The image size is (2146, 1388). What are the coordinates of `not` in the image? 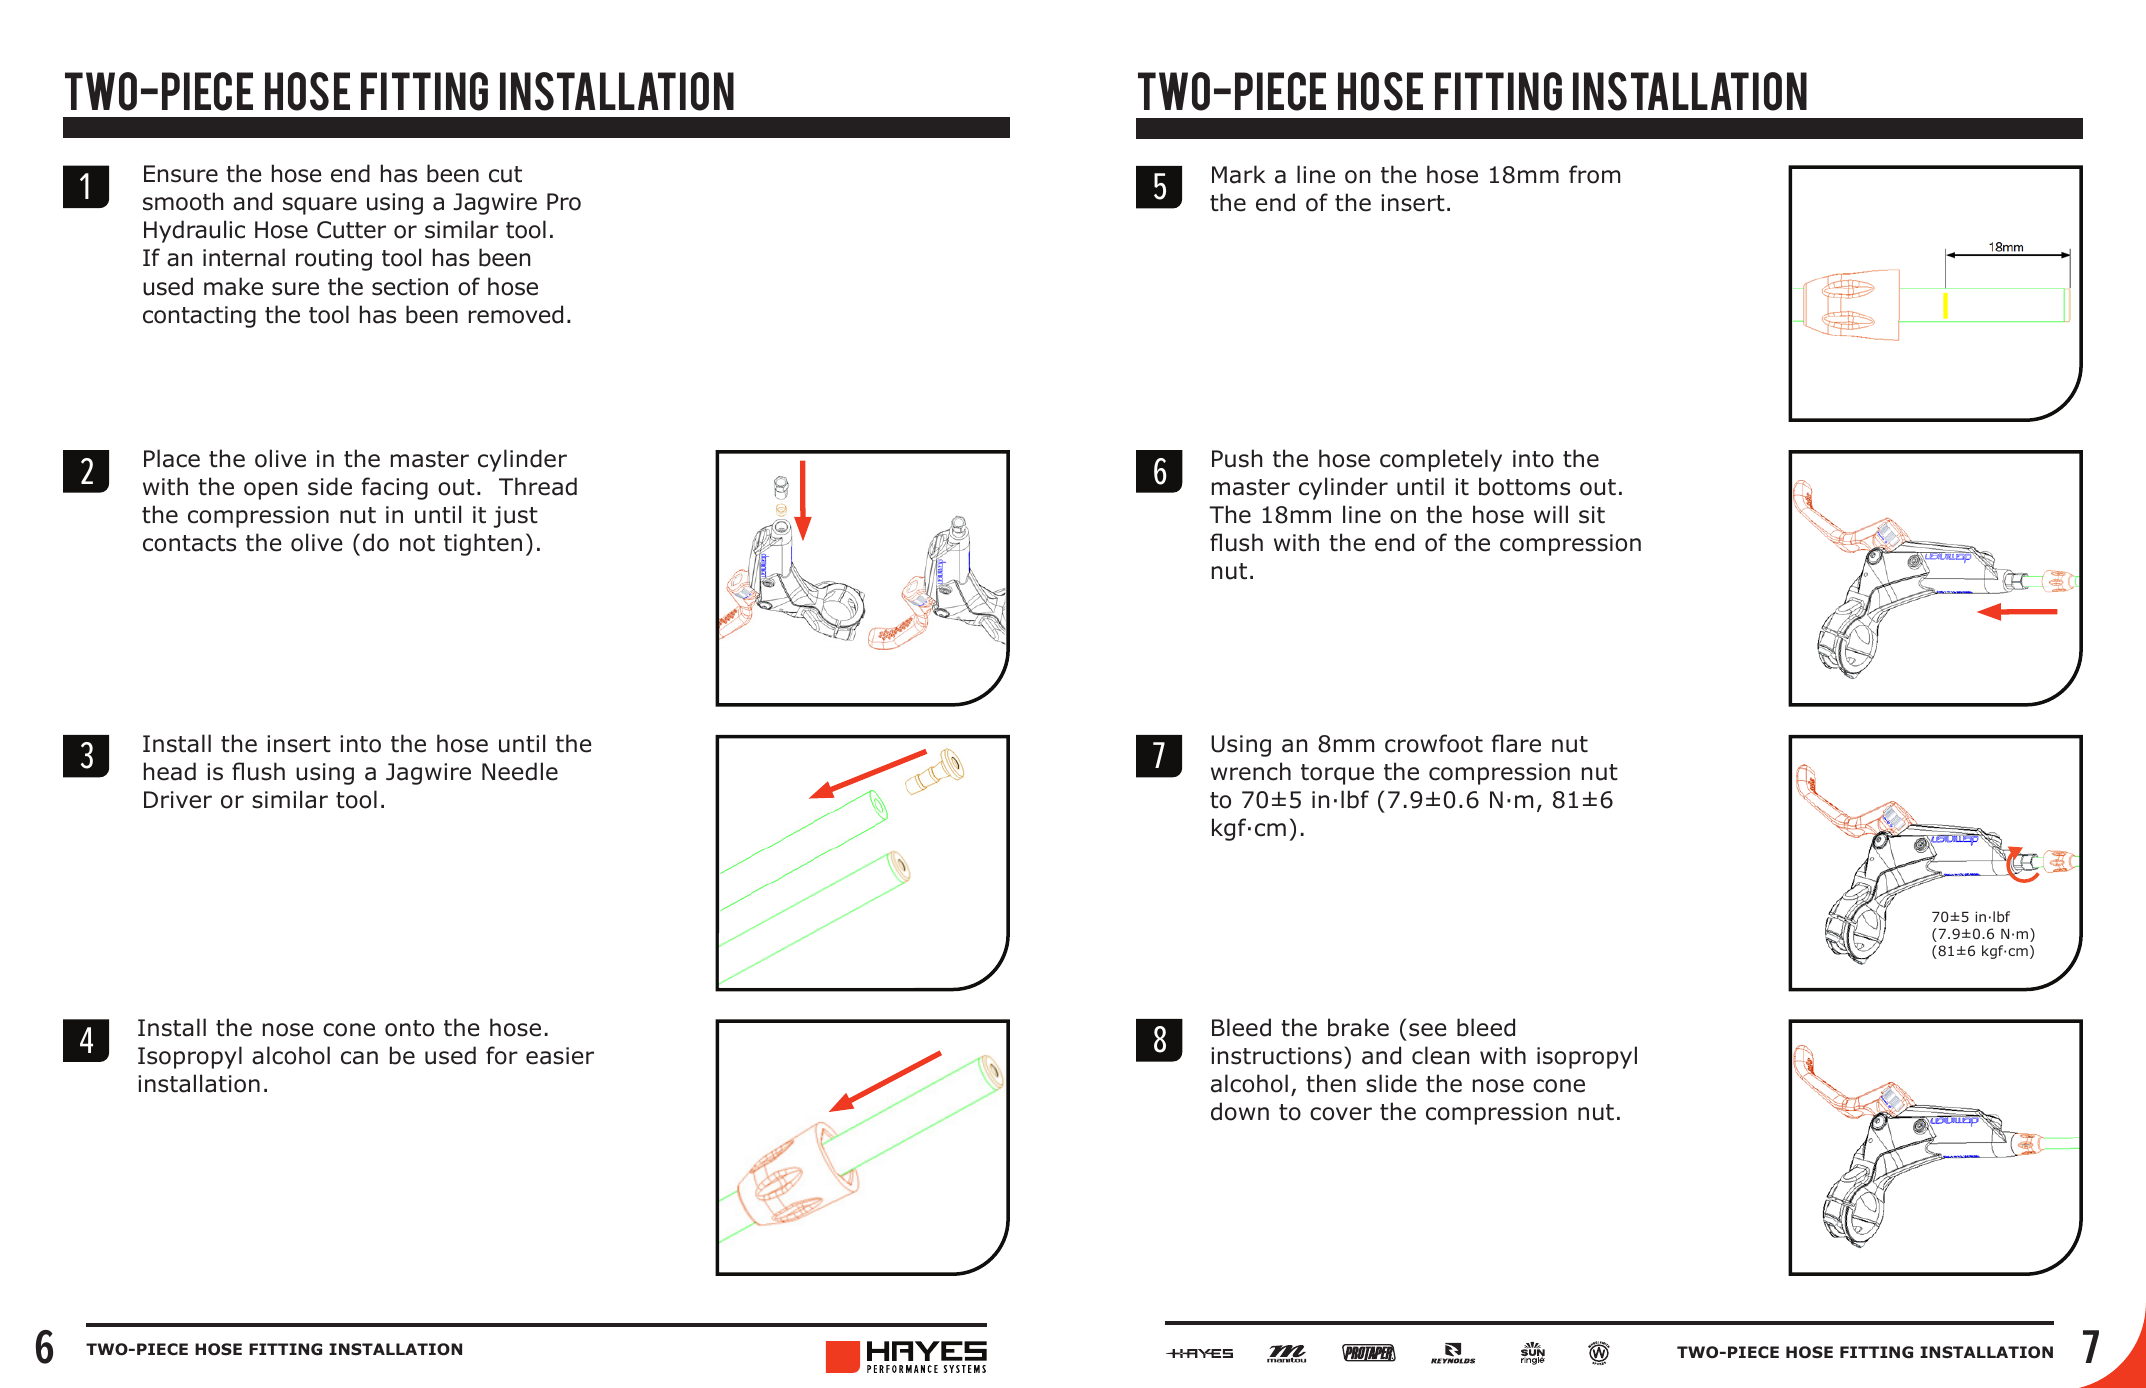 It's located at (417, 543).
